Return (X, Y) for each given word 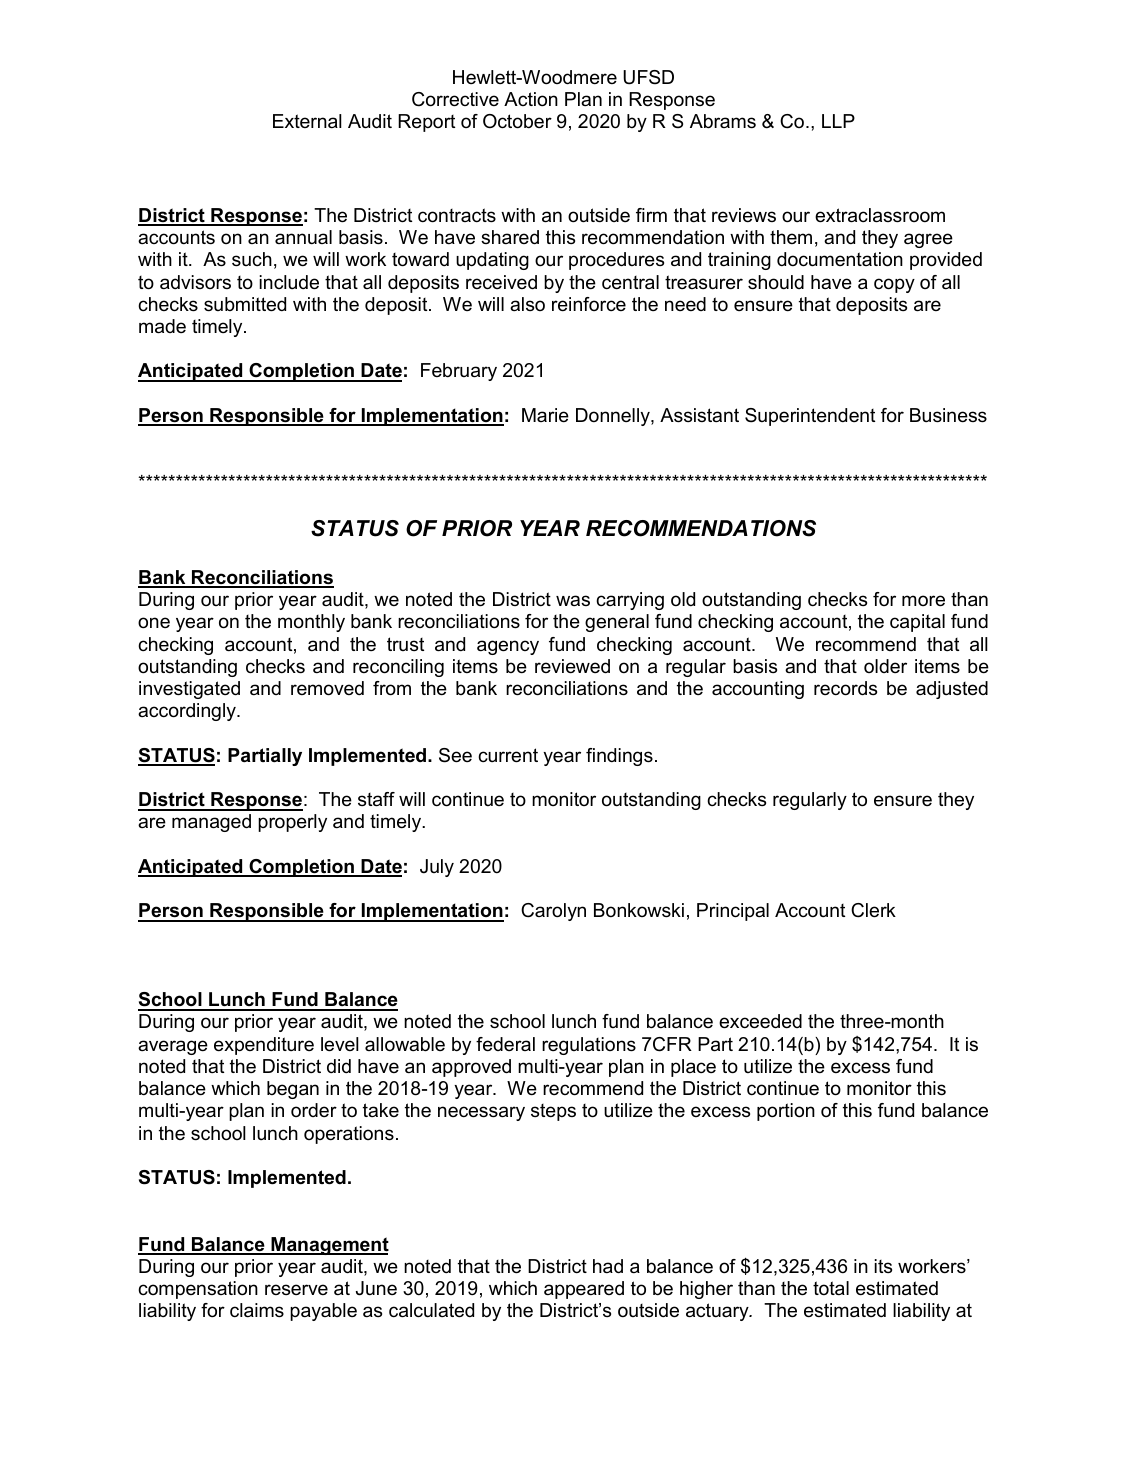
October (517, 121)
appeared (584, 1290)
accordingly (188, 712)
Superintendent (810, 417)
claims (257, 1310)
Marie (545, 415)
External (307, 121)
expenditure (264, 1046)
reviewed (572, 666)
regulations (589, 1046)
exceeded (760, 1021)
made (162, 326)
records (845, 688)
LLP (838, 121)
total (831, 1288)
